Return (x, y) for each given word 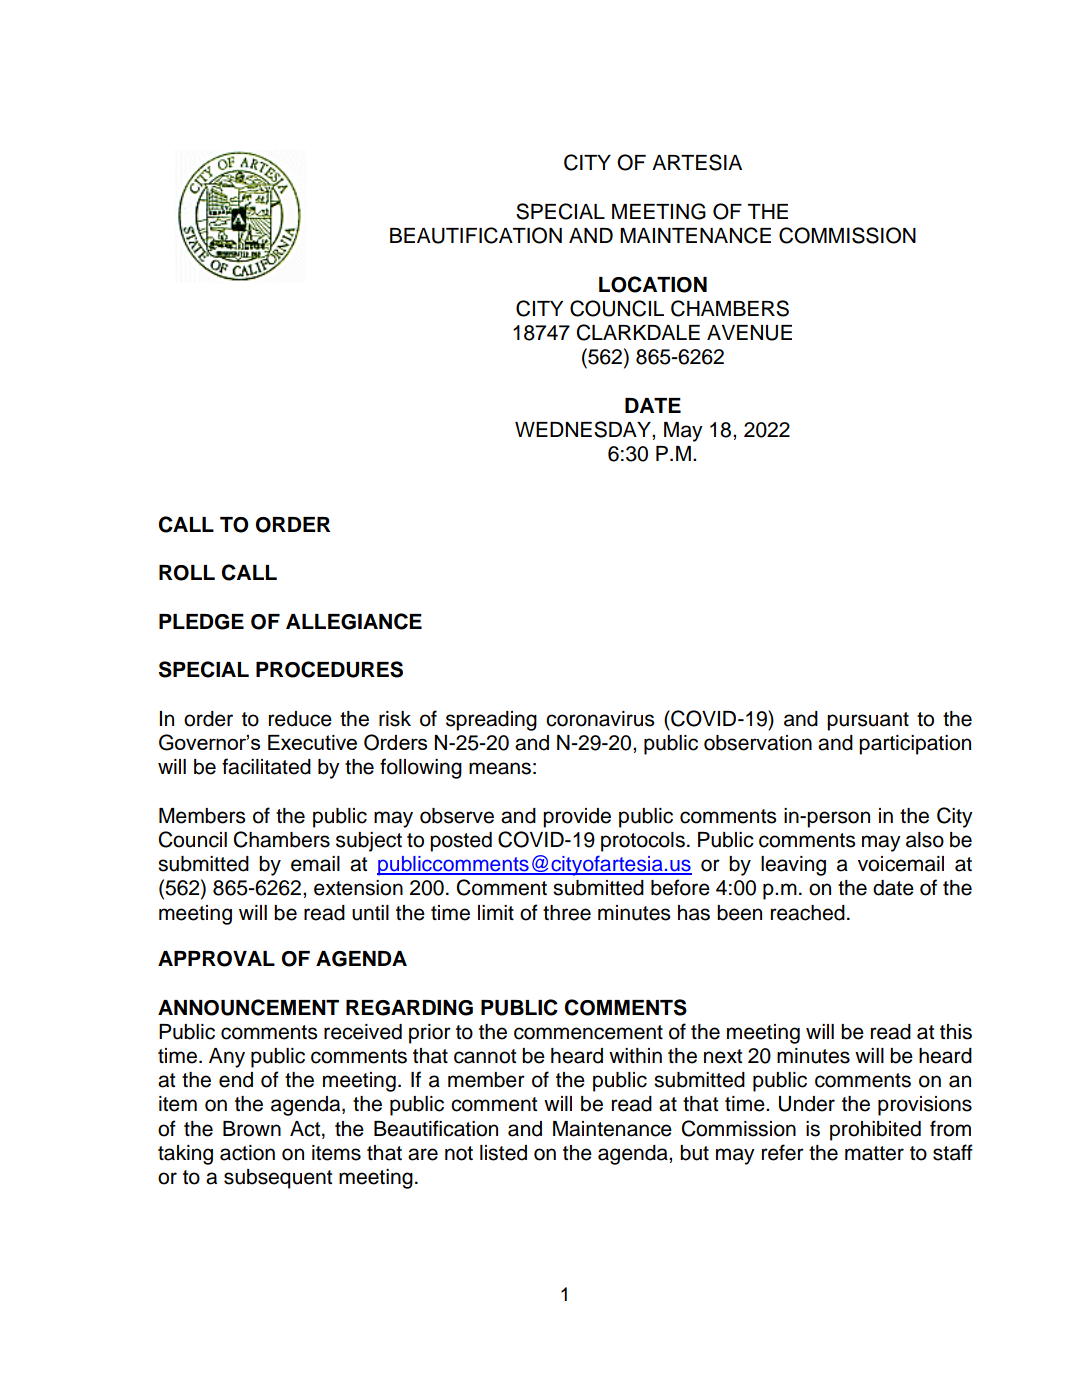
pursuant (868, 721)
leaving (793, 866)
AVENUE (749, 333)
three (567, 913)
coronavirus (600, 719)
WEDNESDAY (584, 429)
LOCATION (653, 284)
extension (358, 888)
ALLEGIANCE (354, 621)
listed (503, 1153)
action (247, 1153)
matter (874, 1153)
